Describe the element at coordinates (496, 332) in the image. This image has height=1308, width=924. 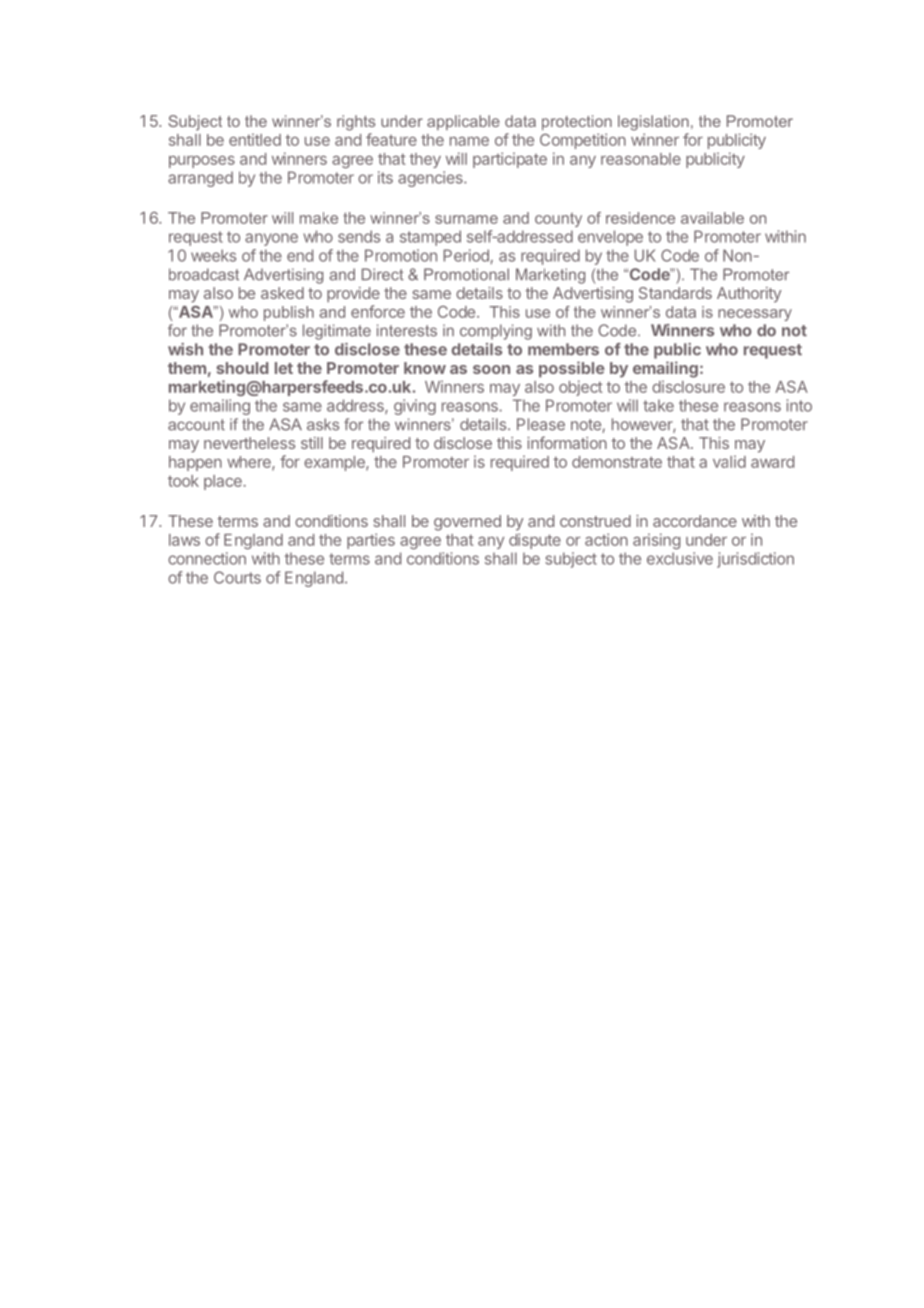
I see `complying` at that location.
